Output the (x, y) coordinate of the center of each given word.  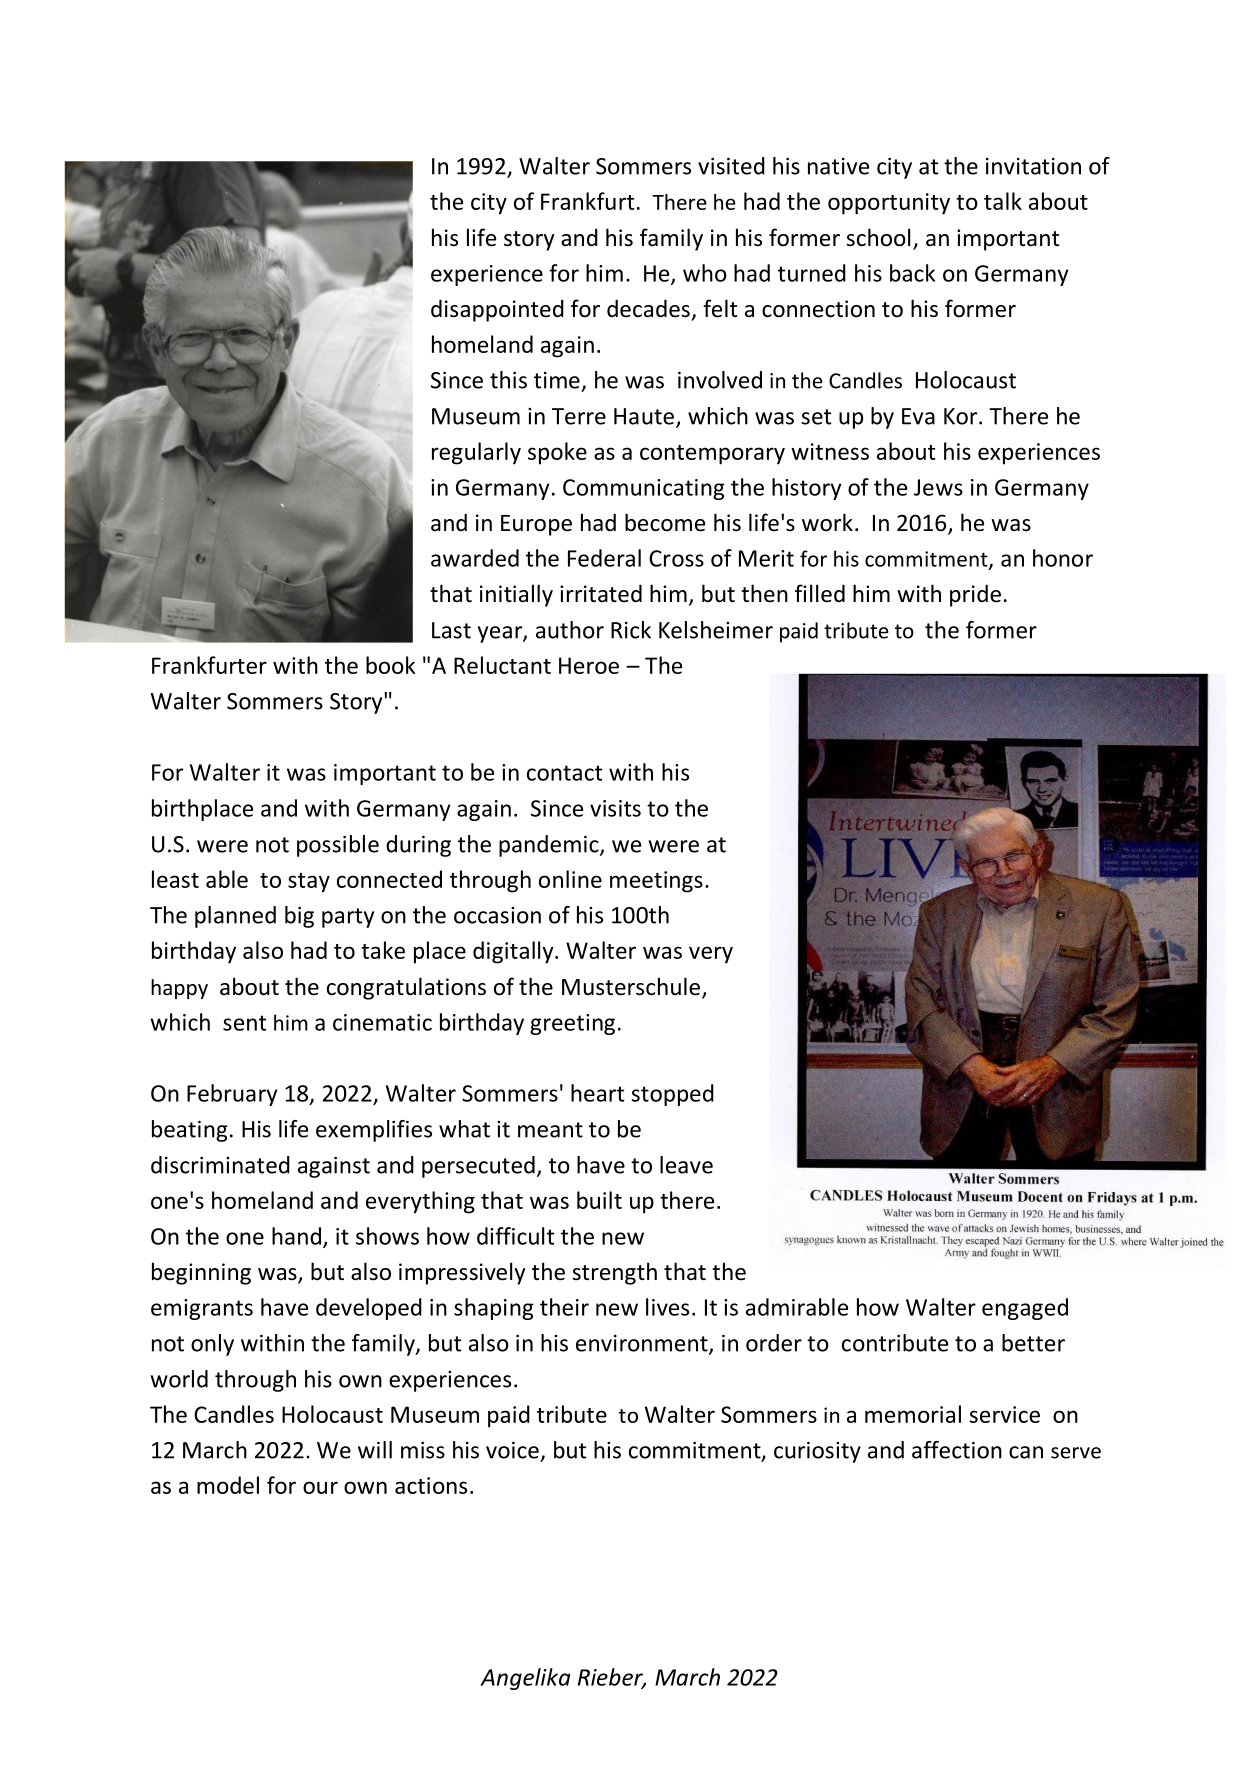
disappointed (497, 310)
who (705, 273)
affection (957, 1450)
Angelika (526, 1679)
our (320, 1487)
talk (1003, 201)
